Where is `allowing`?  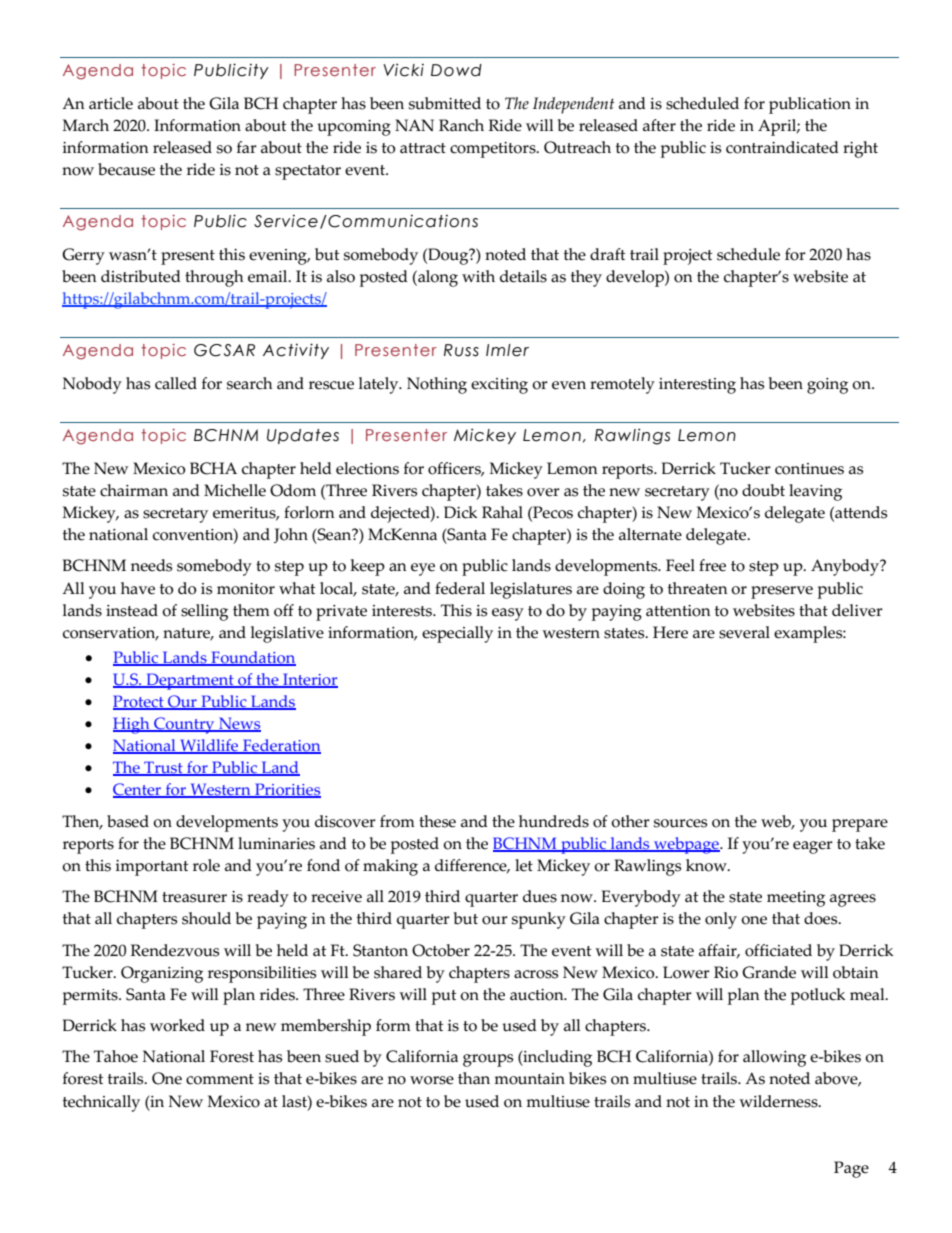 allowing is located at coordinates (774, 1058).
